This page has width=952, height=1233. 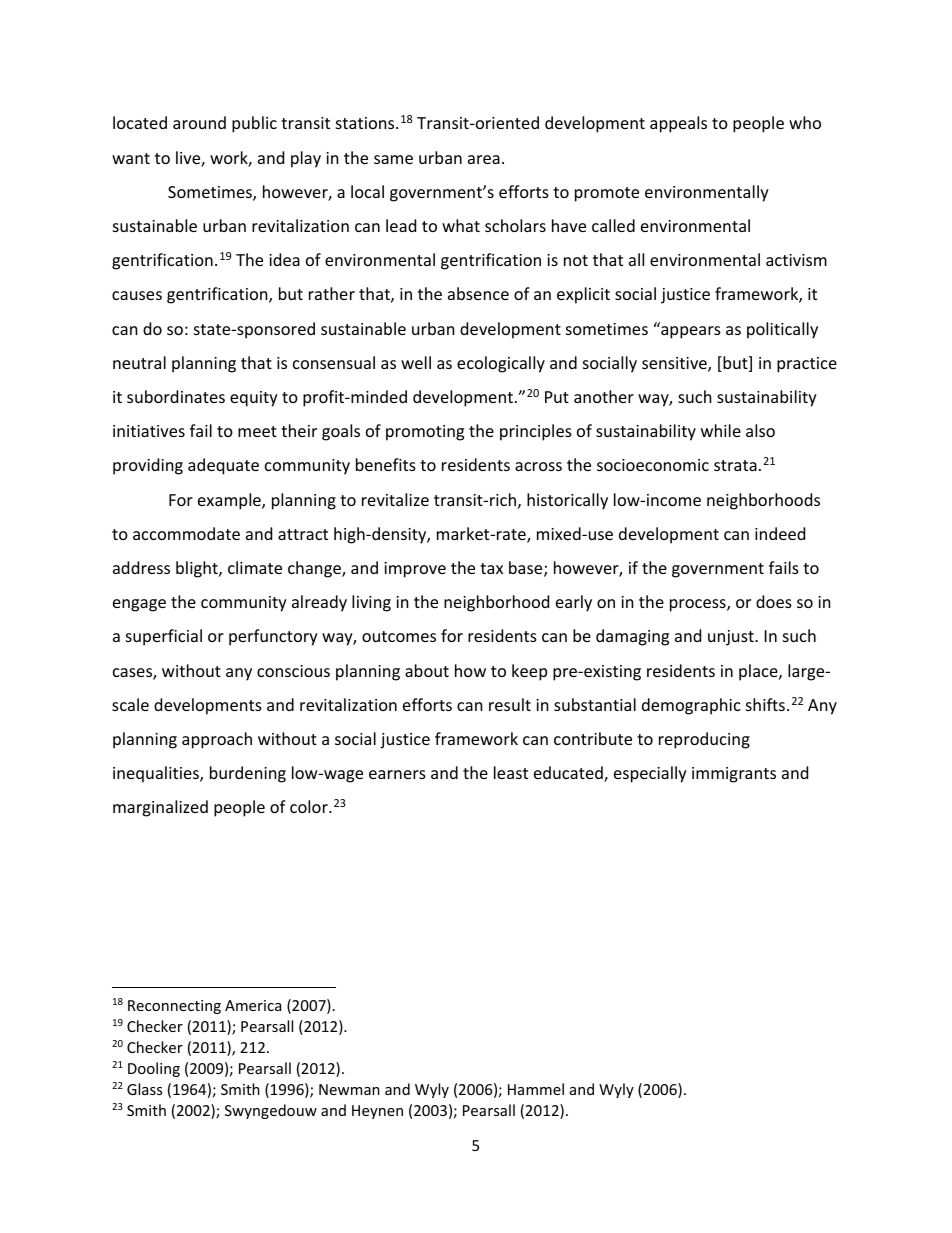 What do you see at coordinates (160, 808) in the page?
I see `marginalized` at bounding box center [160, 808].
